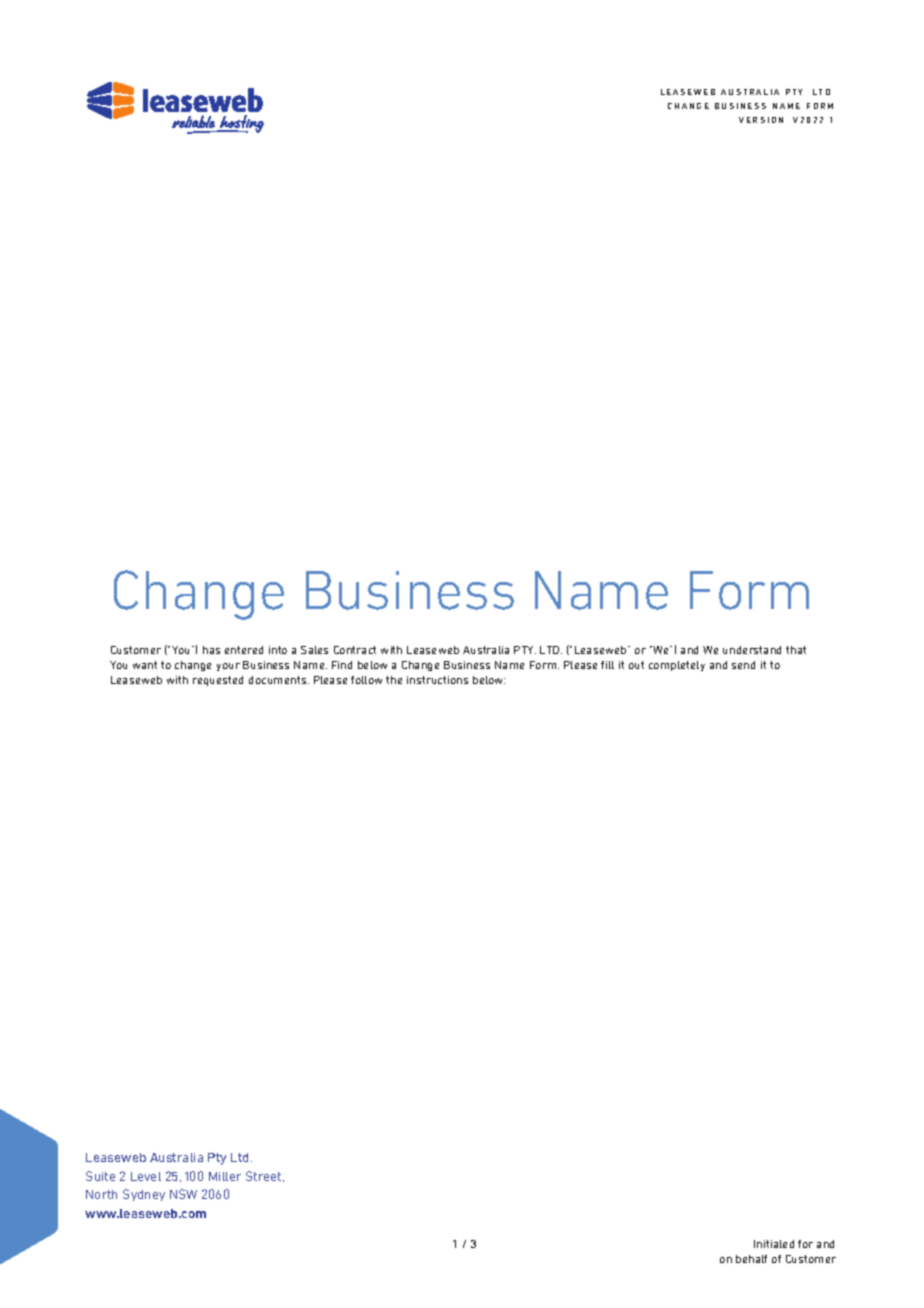 The height and width of the screenshot is (1308, 924). Describe the element at coordinates (355, 650) in the screenshot. I see `Contract` at that location.
